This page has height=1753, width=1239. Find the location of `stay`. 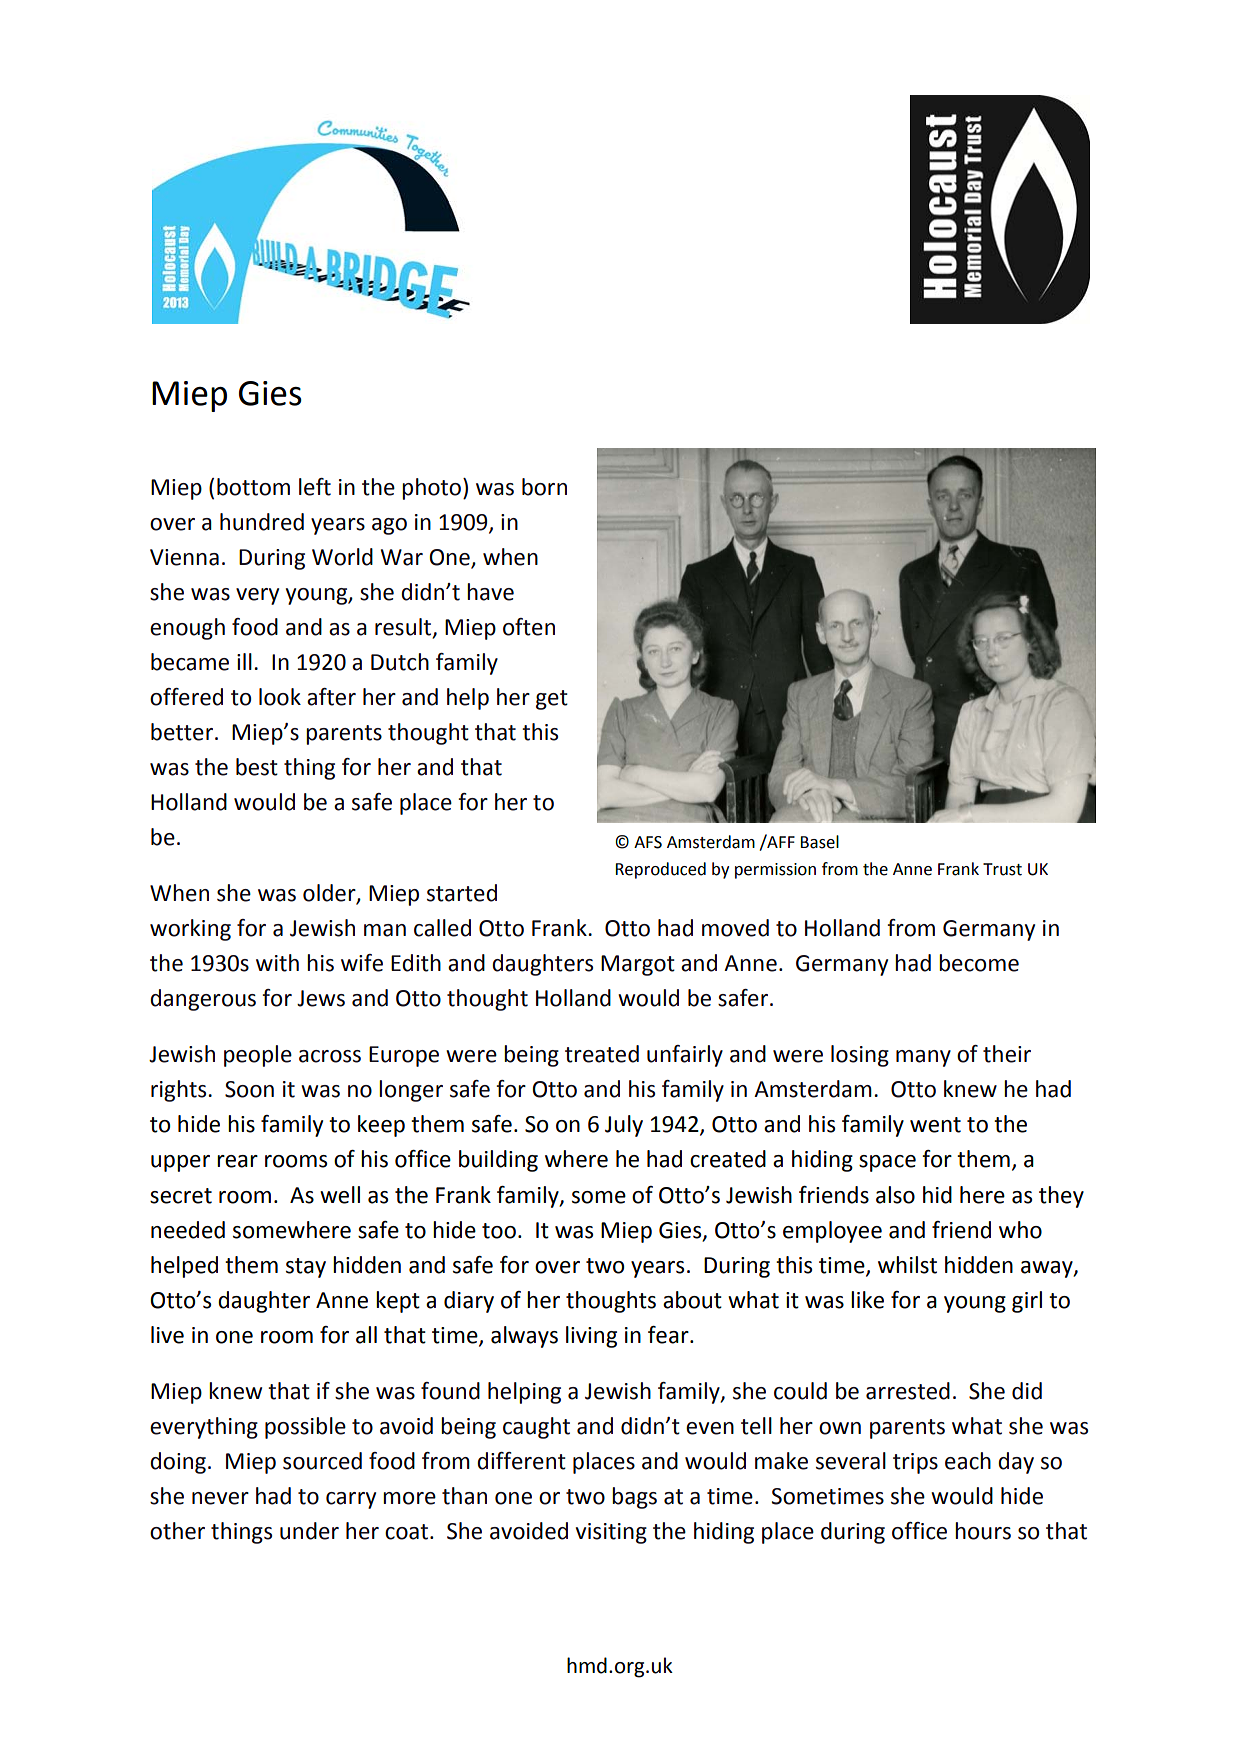

stay is located at coordinates (306, 1268).
